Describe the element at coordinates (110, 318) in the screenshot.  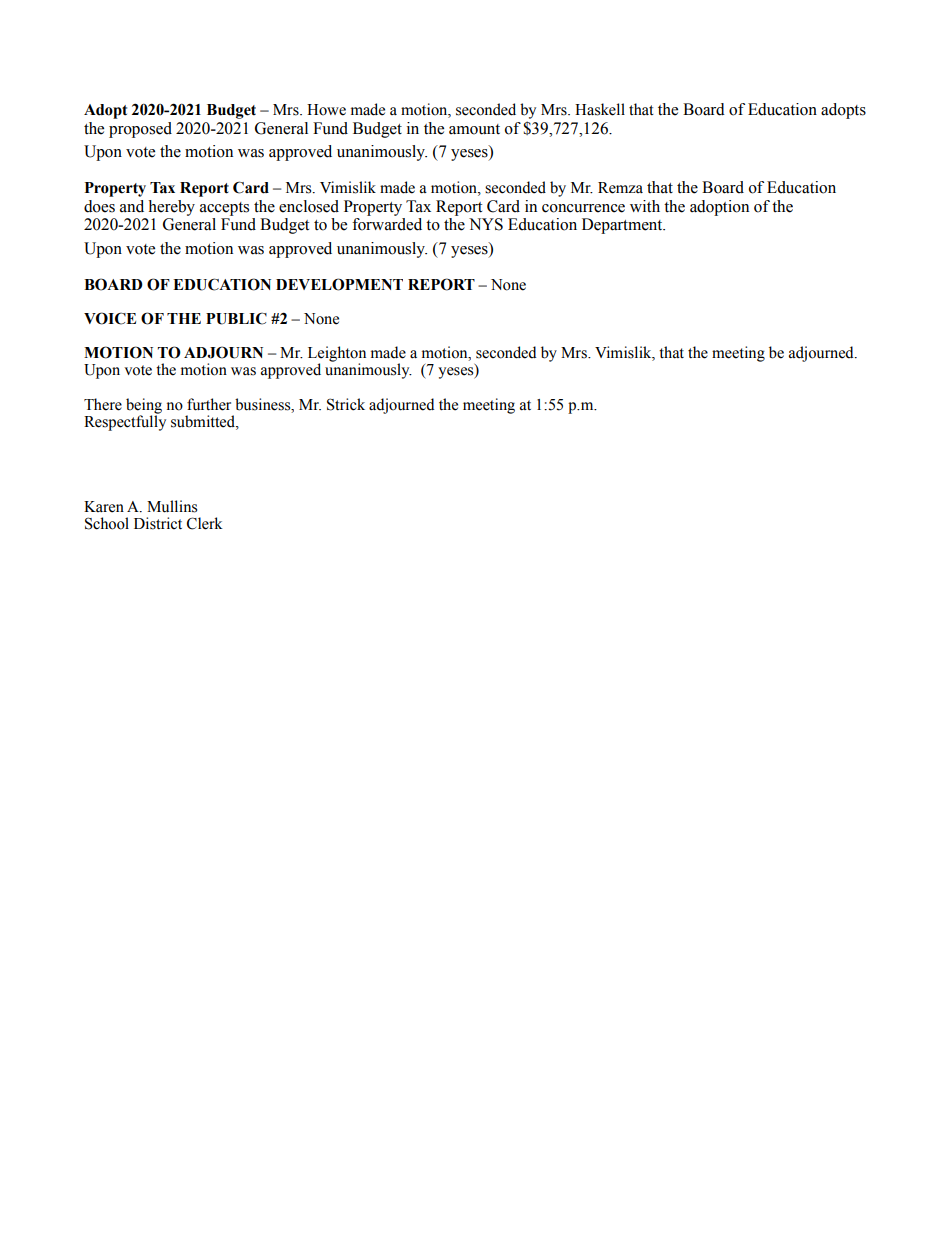
I see `VOICE` at that location.
